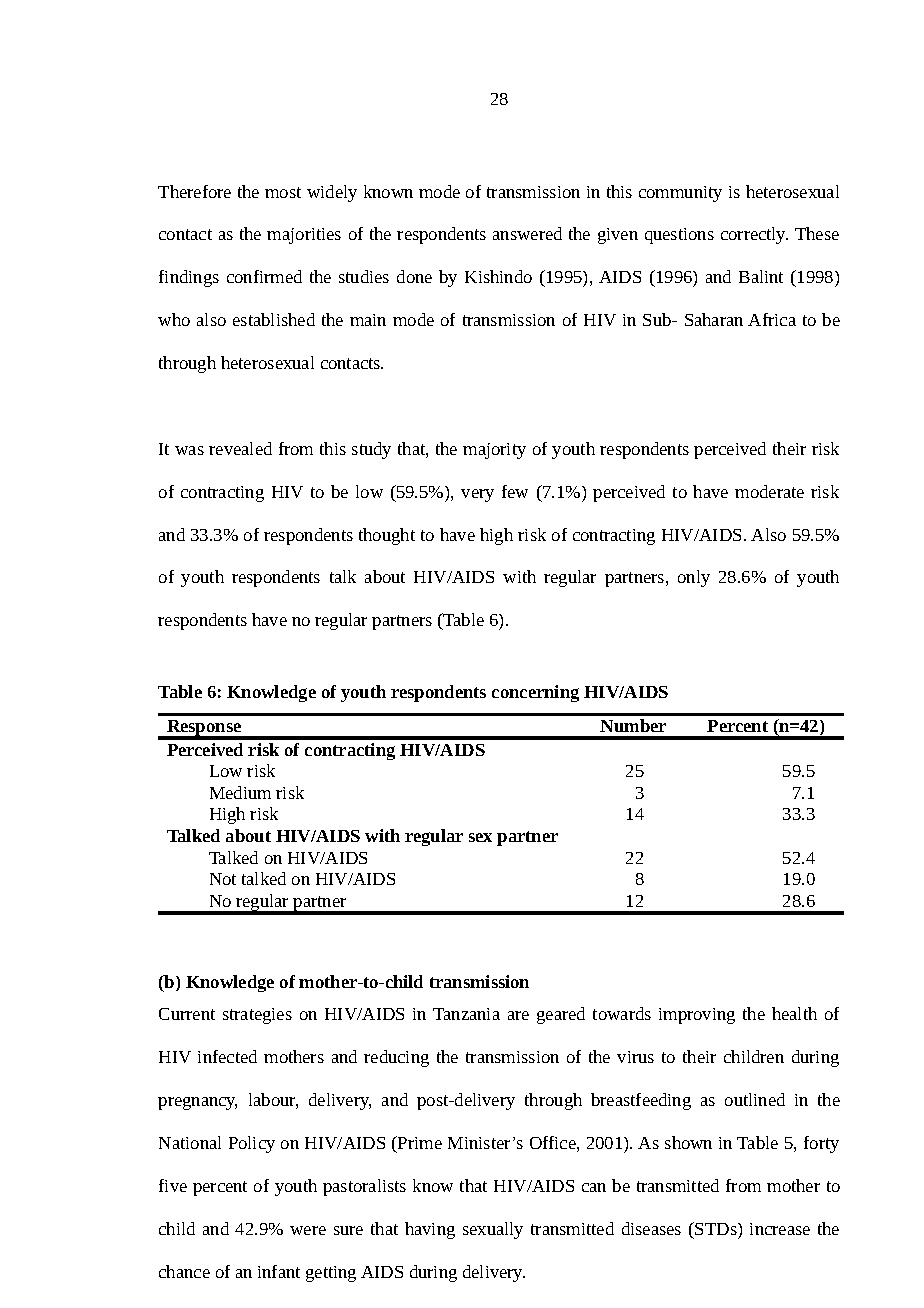  What do you see at coordinates (794, 1013) in the screenshot?
I see `health` at bounding box center [794, 1013].
